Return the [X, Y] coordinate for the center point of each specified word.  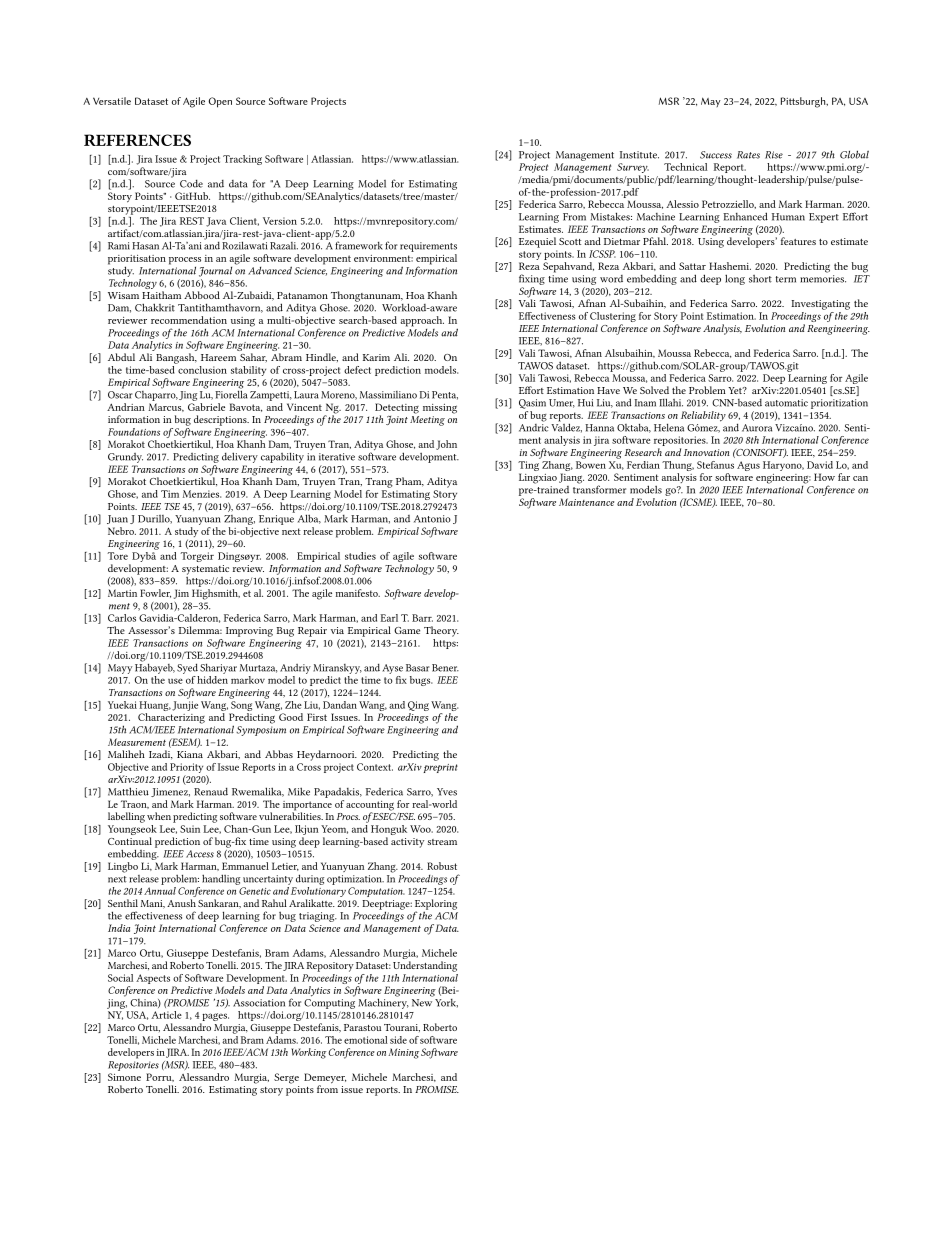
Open [220, 102]
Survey [633, 169]
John [446, 445]
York [446, 1003]
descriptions [221, 420]
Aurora [757, 428]
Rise [774, 155]
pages [214, 1018]
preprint [440, 768]
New [422, 1003]
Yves [447, 792]
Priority [186, 768]
